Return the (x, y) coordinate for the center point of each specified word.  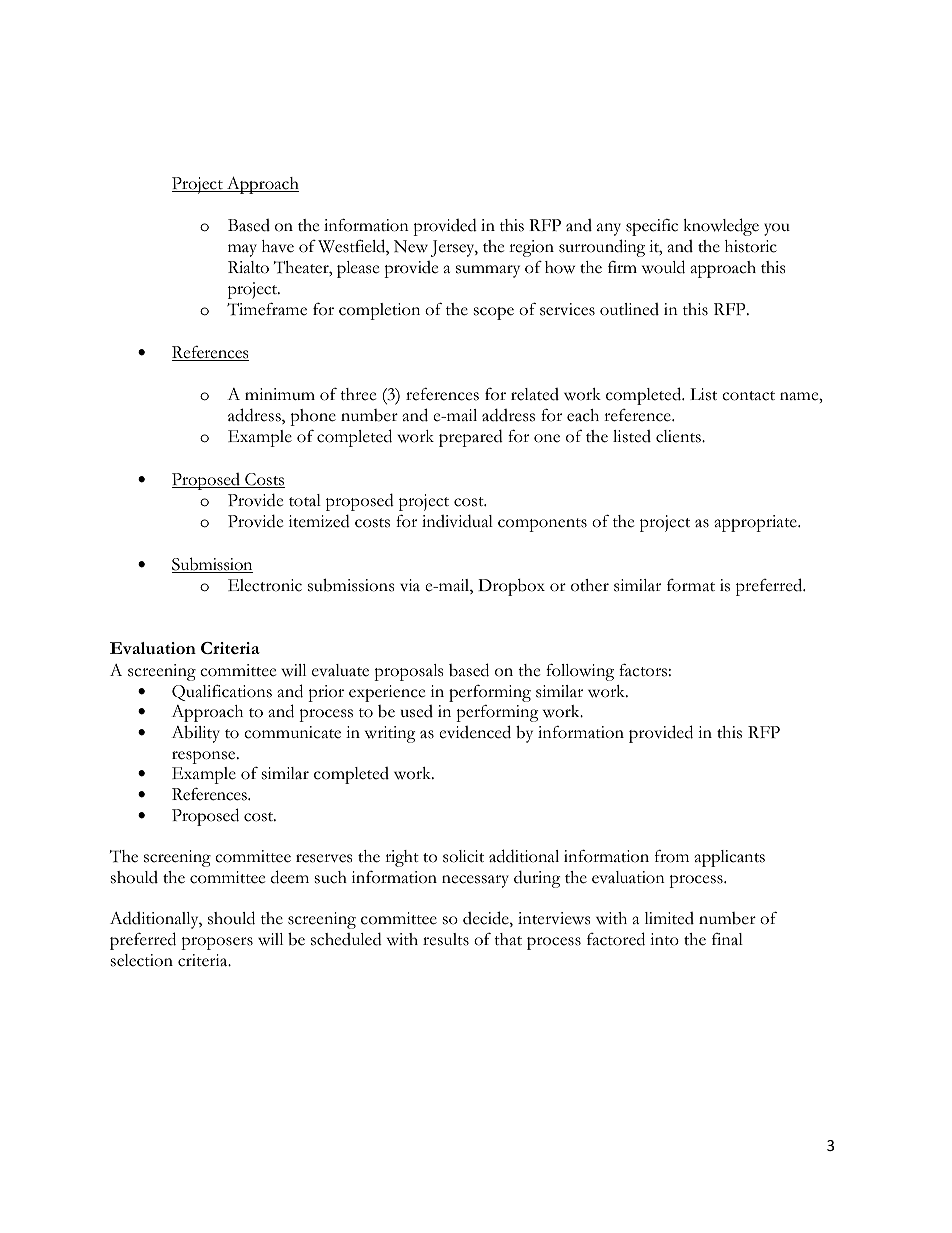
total (305, 500)
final (727, 939)
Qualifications (222, 693)
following (580, 672)
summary (488, 271)
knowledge (721, 227)
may (242, 250)
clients (679, 436)
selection (142, 960)
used (417, 711)
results (446, 939)
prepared (471, 438)
